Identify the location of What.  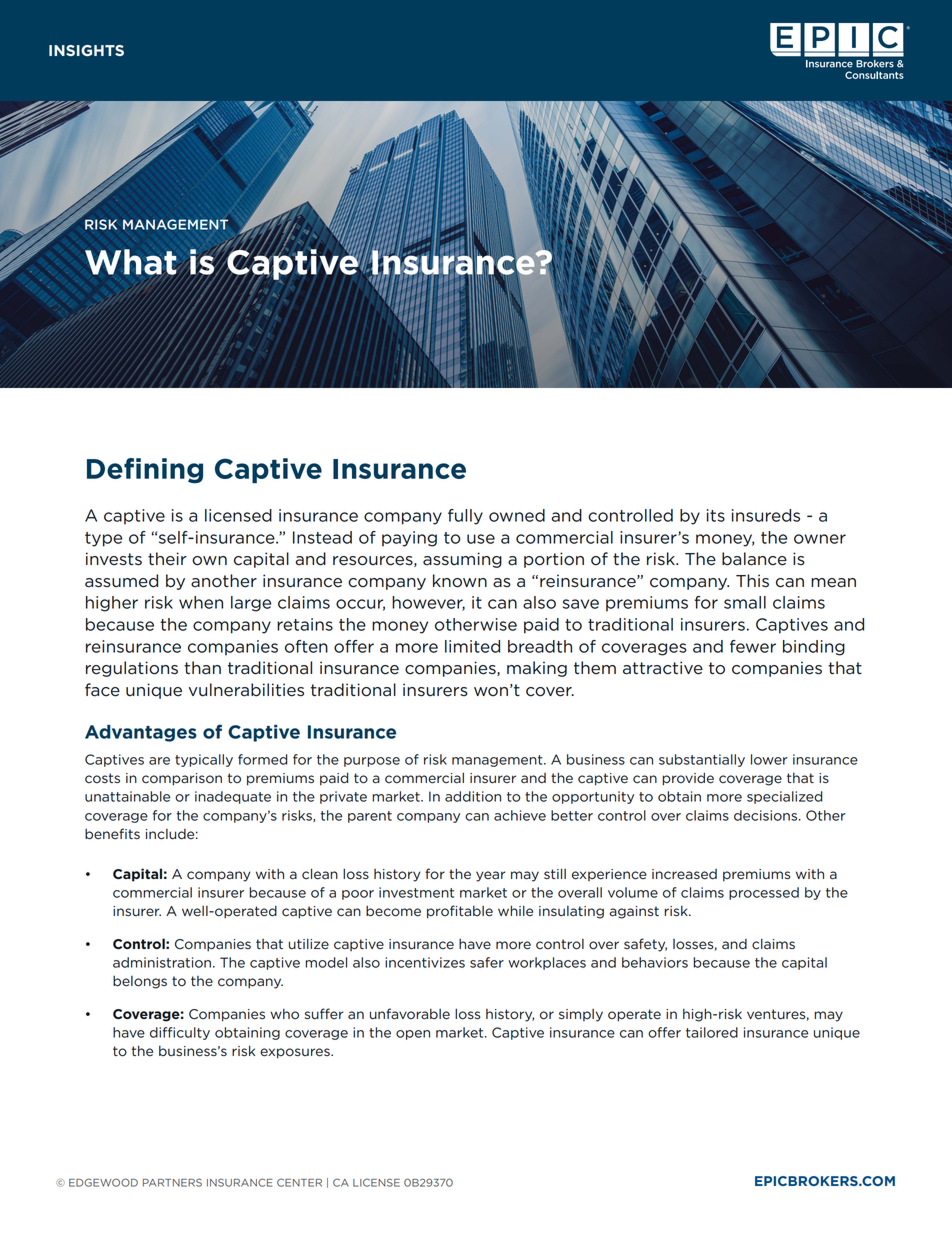
(131, 262).
